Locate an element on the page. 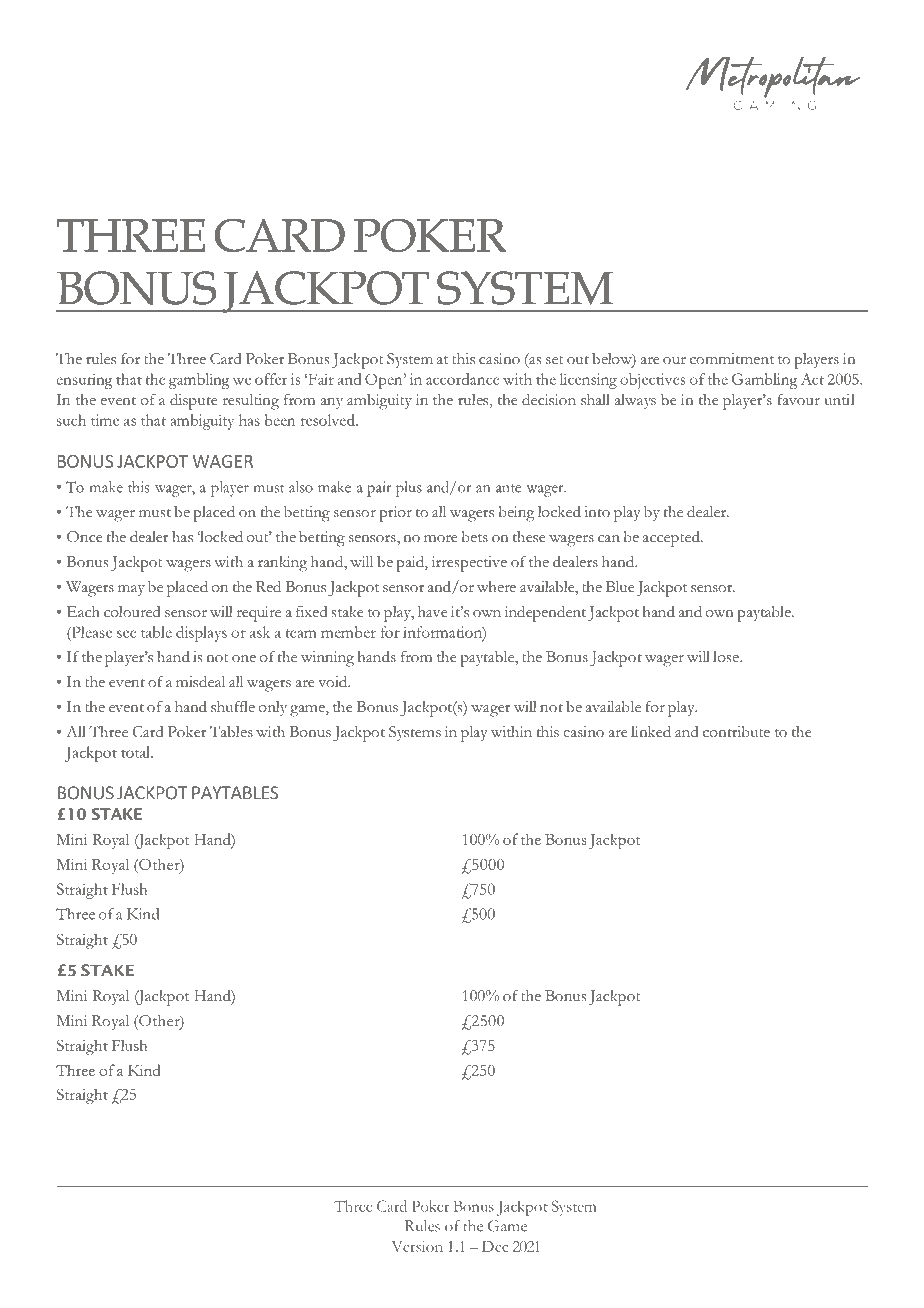 This document has height=1308, width=924. accordance is located at coordinates (463, 379).
